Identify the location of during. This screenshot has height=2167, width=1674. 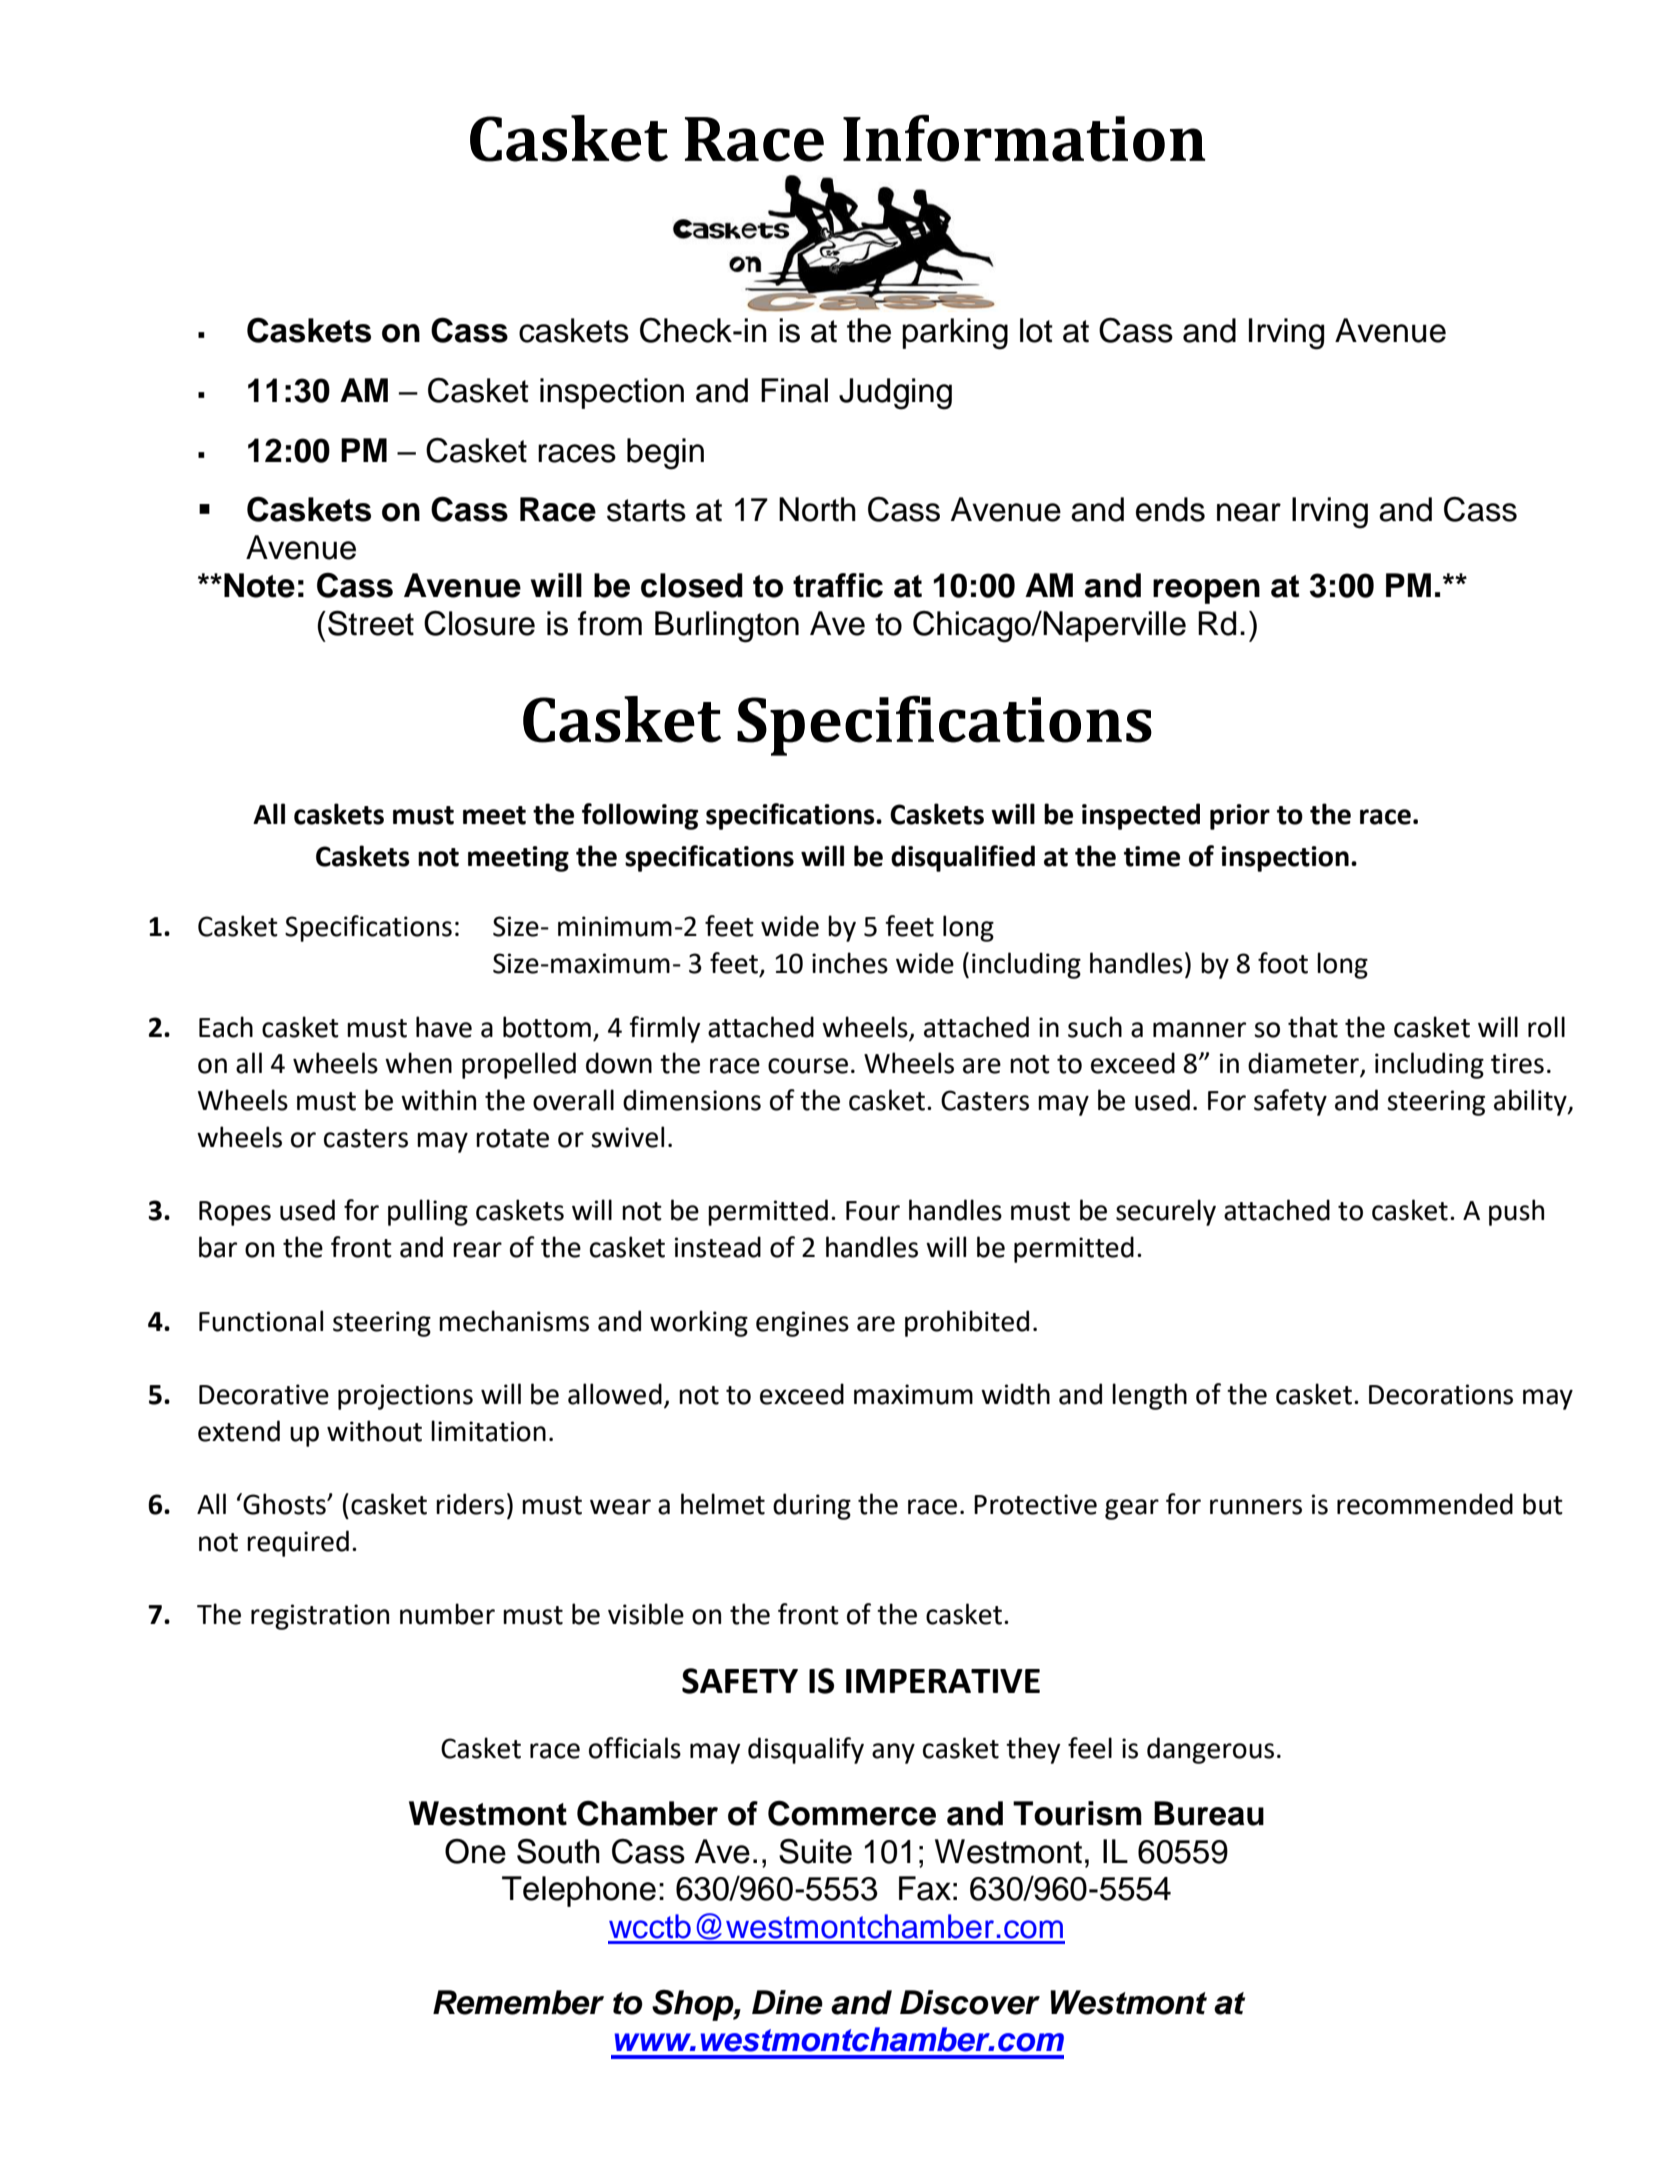
(812, 1506).
